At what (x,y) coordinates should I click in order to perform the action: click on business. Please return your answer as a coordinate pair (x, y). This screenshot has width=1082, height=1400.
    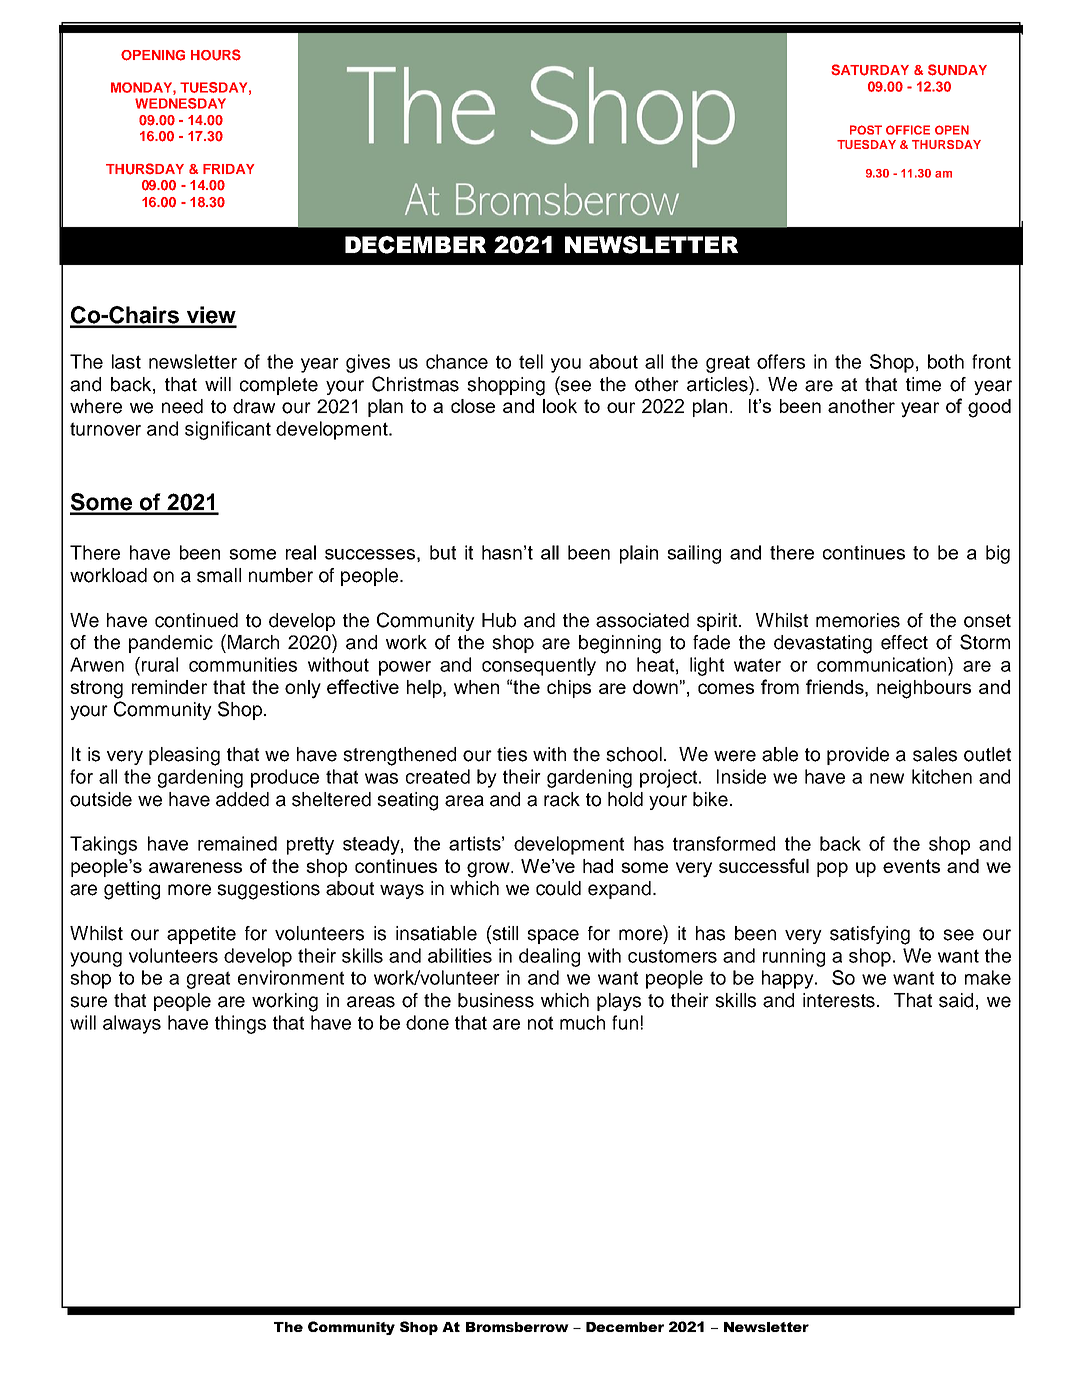
    Looking at the image, I should click on (496, 1000).
